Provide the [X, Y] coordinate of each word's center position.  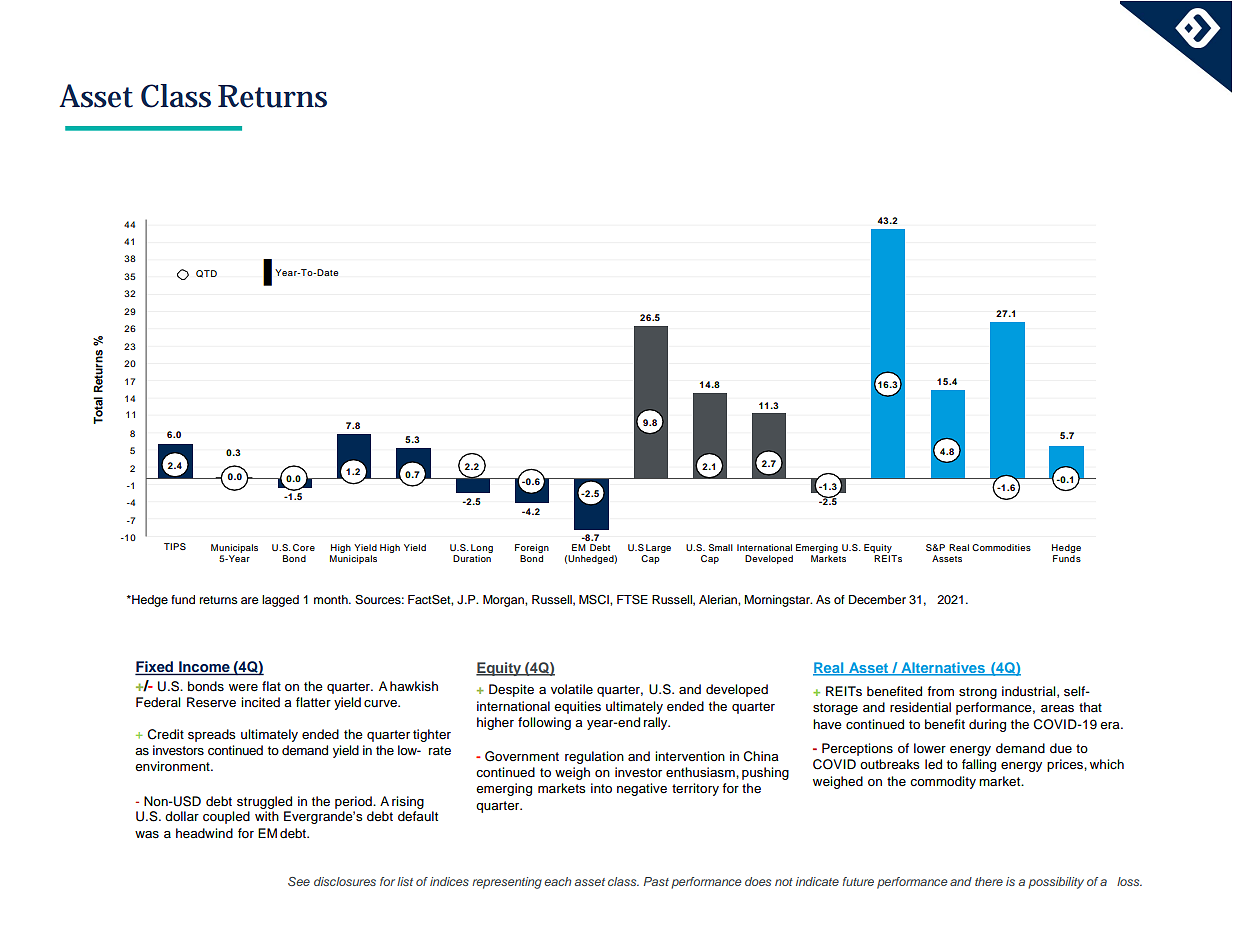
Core [304, 547]
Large [658, 548]
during [987, 725]
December [877, 599]
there [989, 881]
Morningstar [778, 601]
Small [721, 547]
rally [657, 723]
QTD [206, 274]
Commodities [1001, 547]
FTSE [632, 599]
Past [656, 881]
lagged [280, 601]
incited [260, 702]
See [299, 881]
